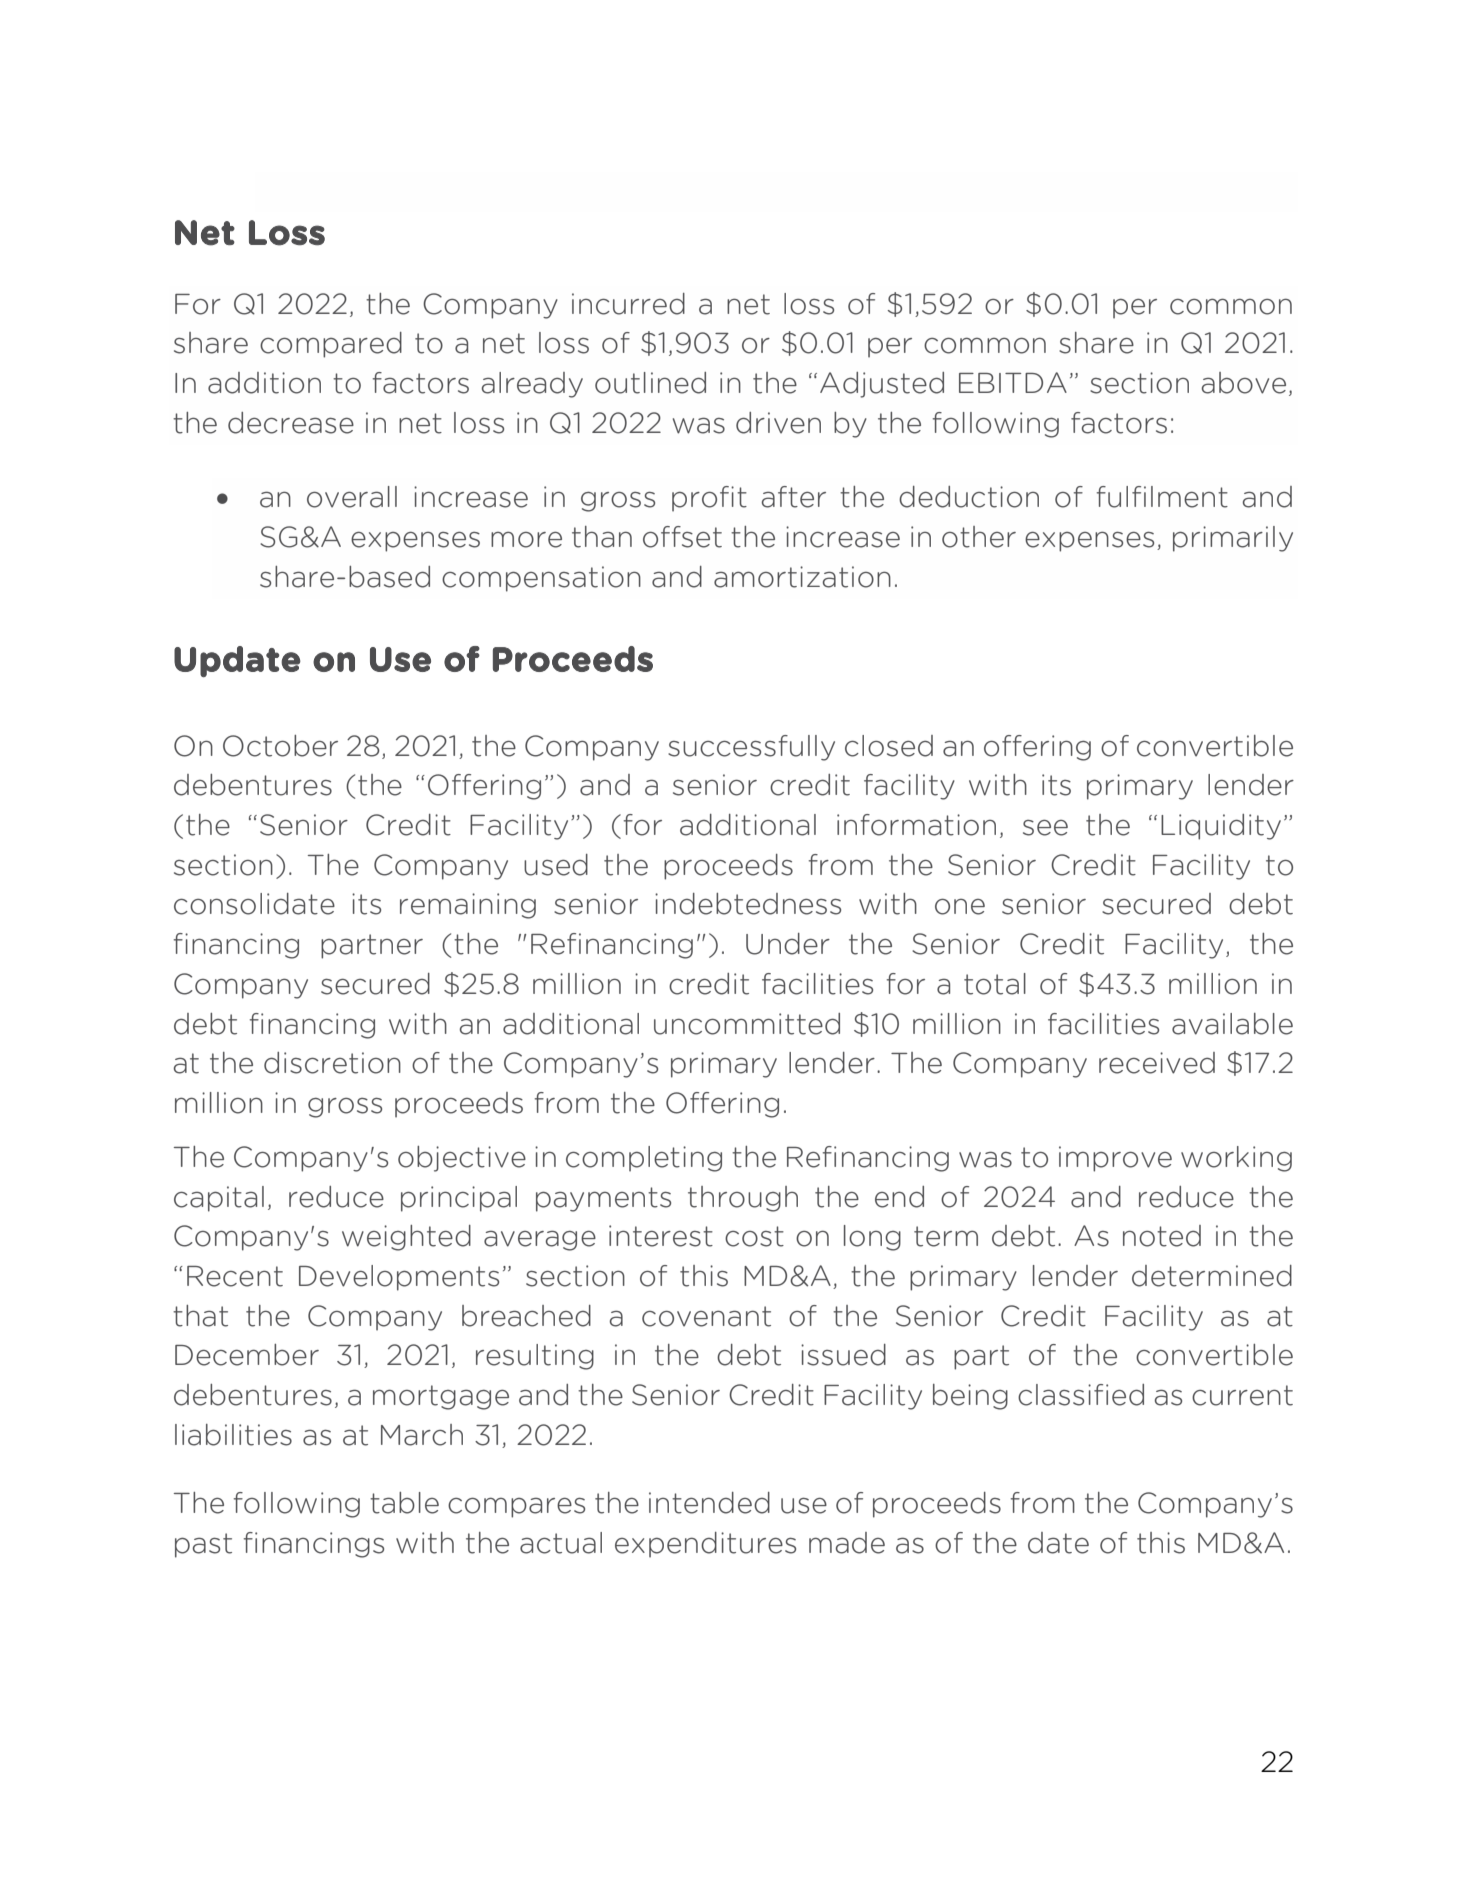 The height and width of the image is (1898, 1467). Describe the element at coordinates (404, 1503) in the image. I see `table` at that location.
